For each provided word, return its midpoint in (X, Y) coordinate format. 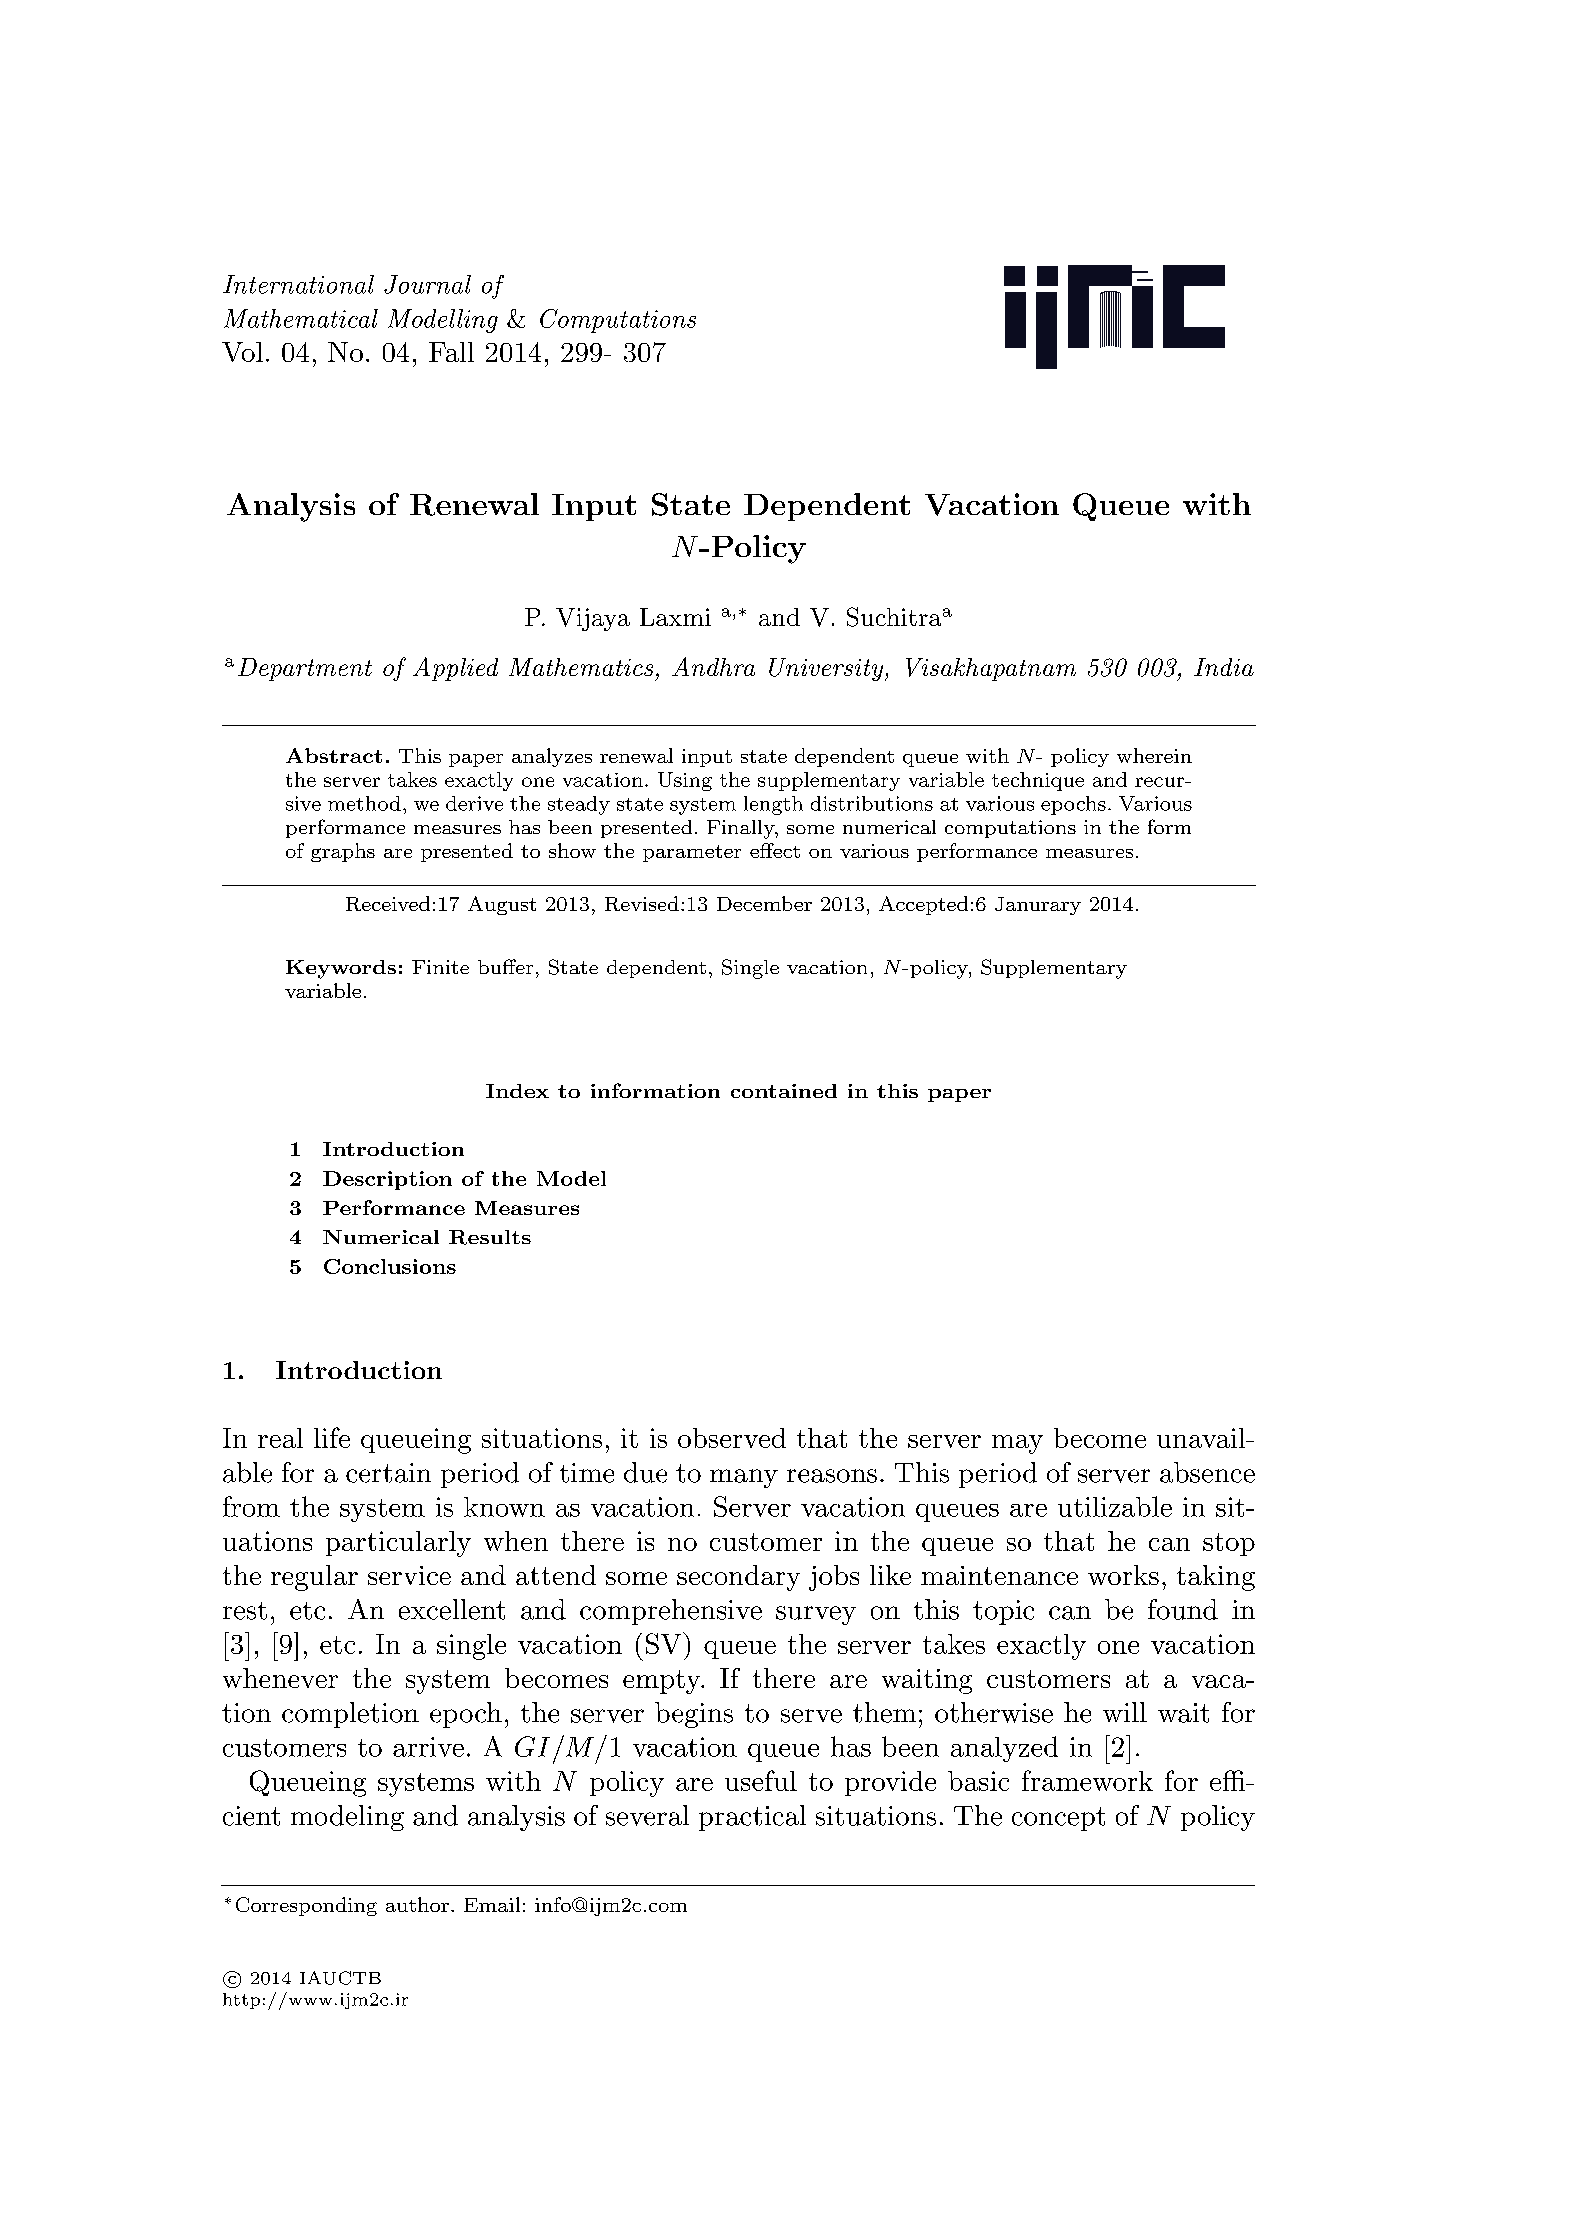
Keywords (341, 969)
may (1017, 1444)
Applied (455, 669)
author (417, 1904)
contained (784, 1091)
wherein (1154, 755)
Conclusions (390, 1266)
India (1224, 667)
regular (314, 1578)
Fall (451, 352)
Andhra (713, 666)
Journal (427, 284)
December (764, 903)
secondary (738, 1578)
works (1123, 1575)
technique (1038, 781)
